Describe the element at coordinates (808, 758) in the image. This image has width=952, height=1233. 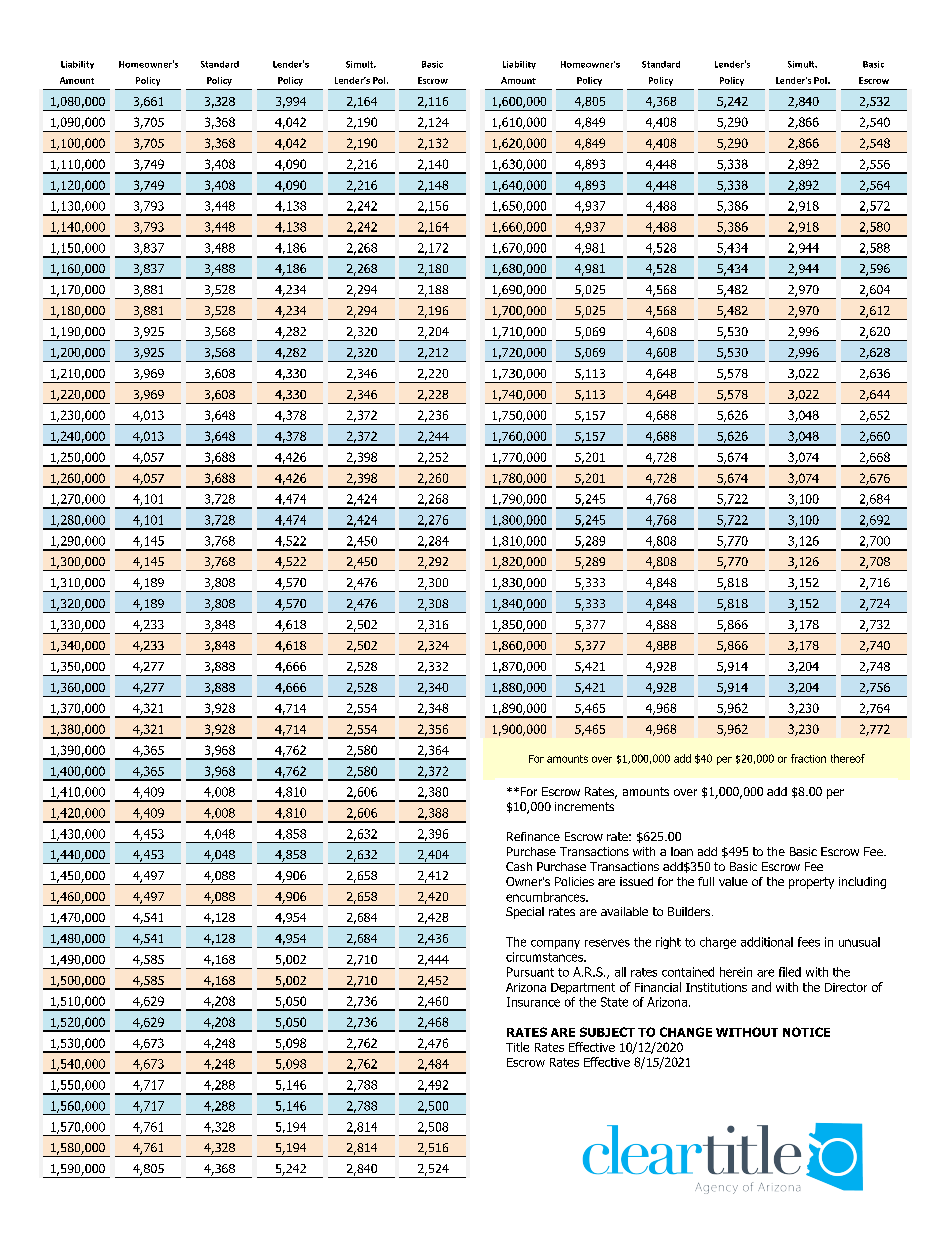
I see `fraction` at that location.
